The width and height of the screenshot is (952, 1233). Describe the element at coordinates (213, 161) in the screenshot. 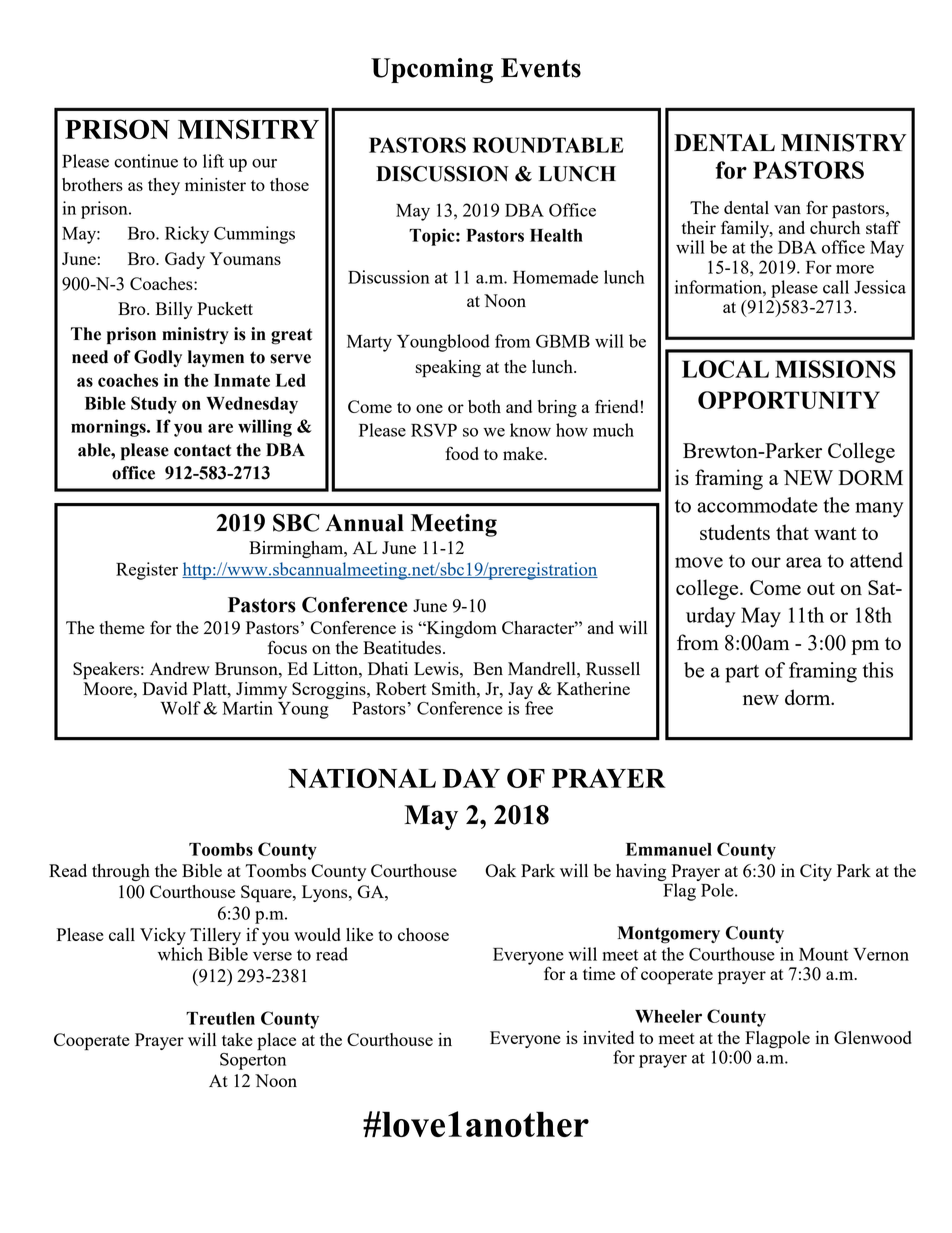

I see `lift` at that location.
